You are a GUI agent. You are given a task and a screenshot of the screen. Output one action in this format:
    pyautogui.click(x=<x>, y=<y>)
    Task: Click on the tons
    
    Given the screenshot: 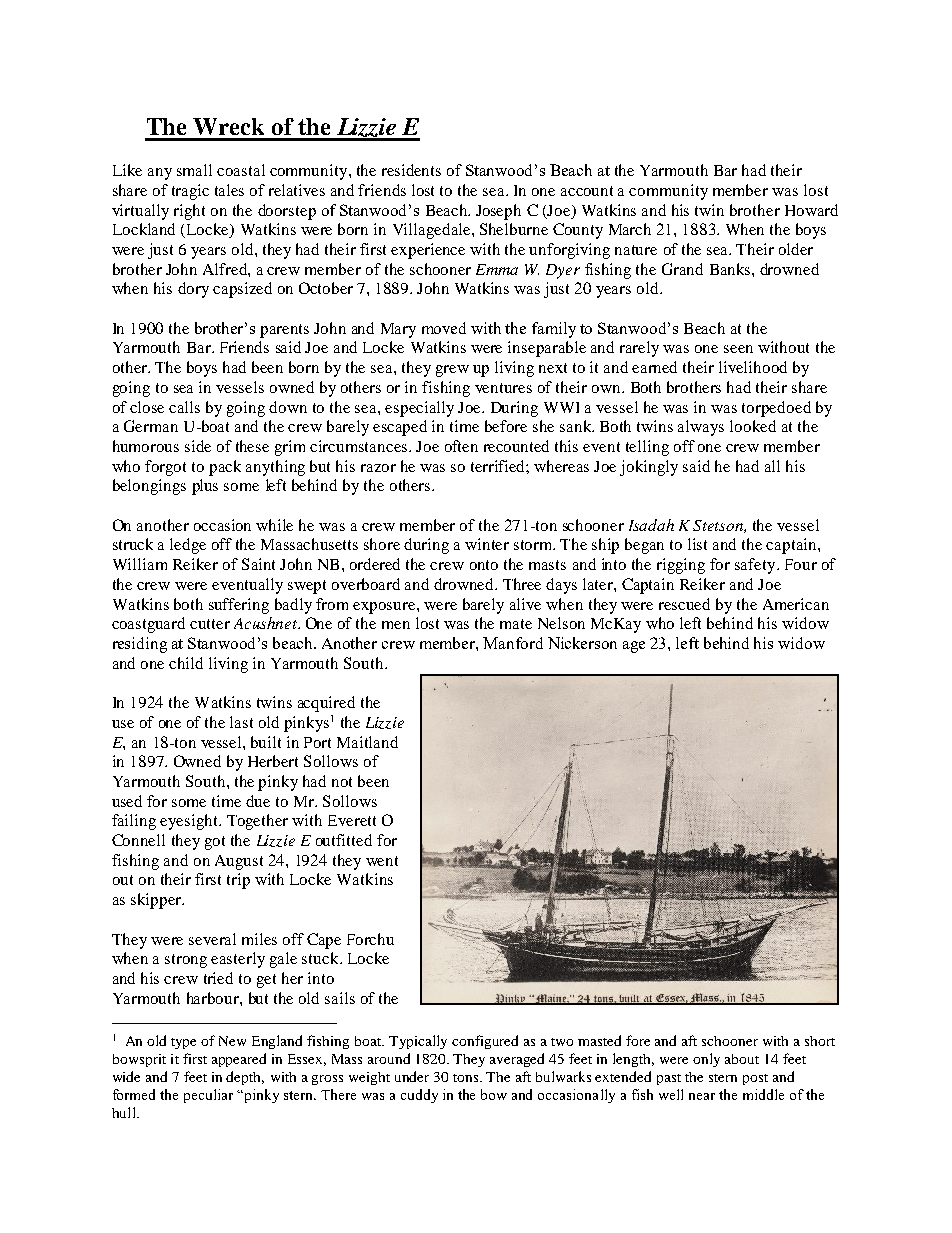 What is the action you would take?
    pyautogui.click(x=467, y=1078)
